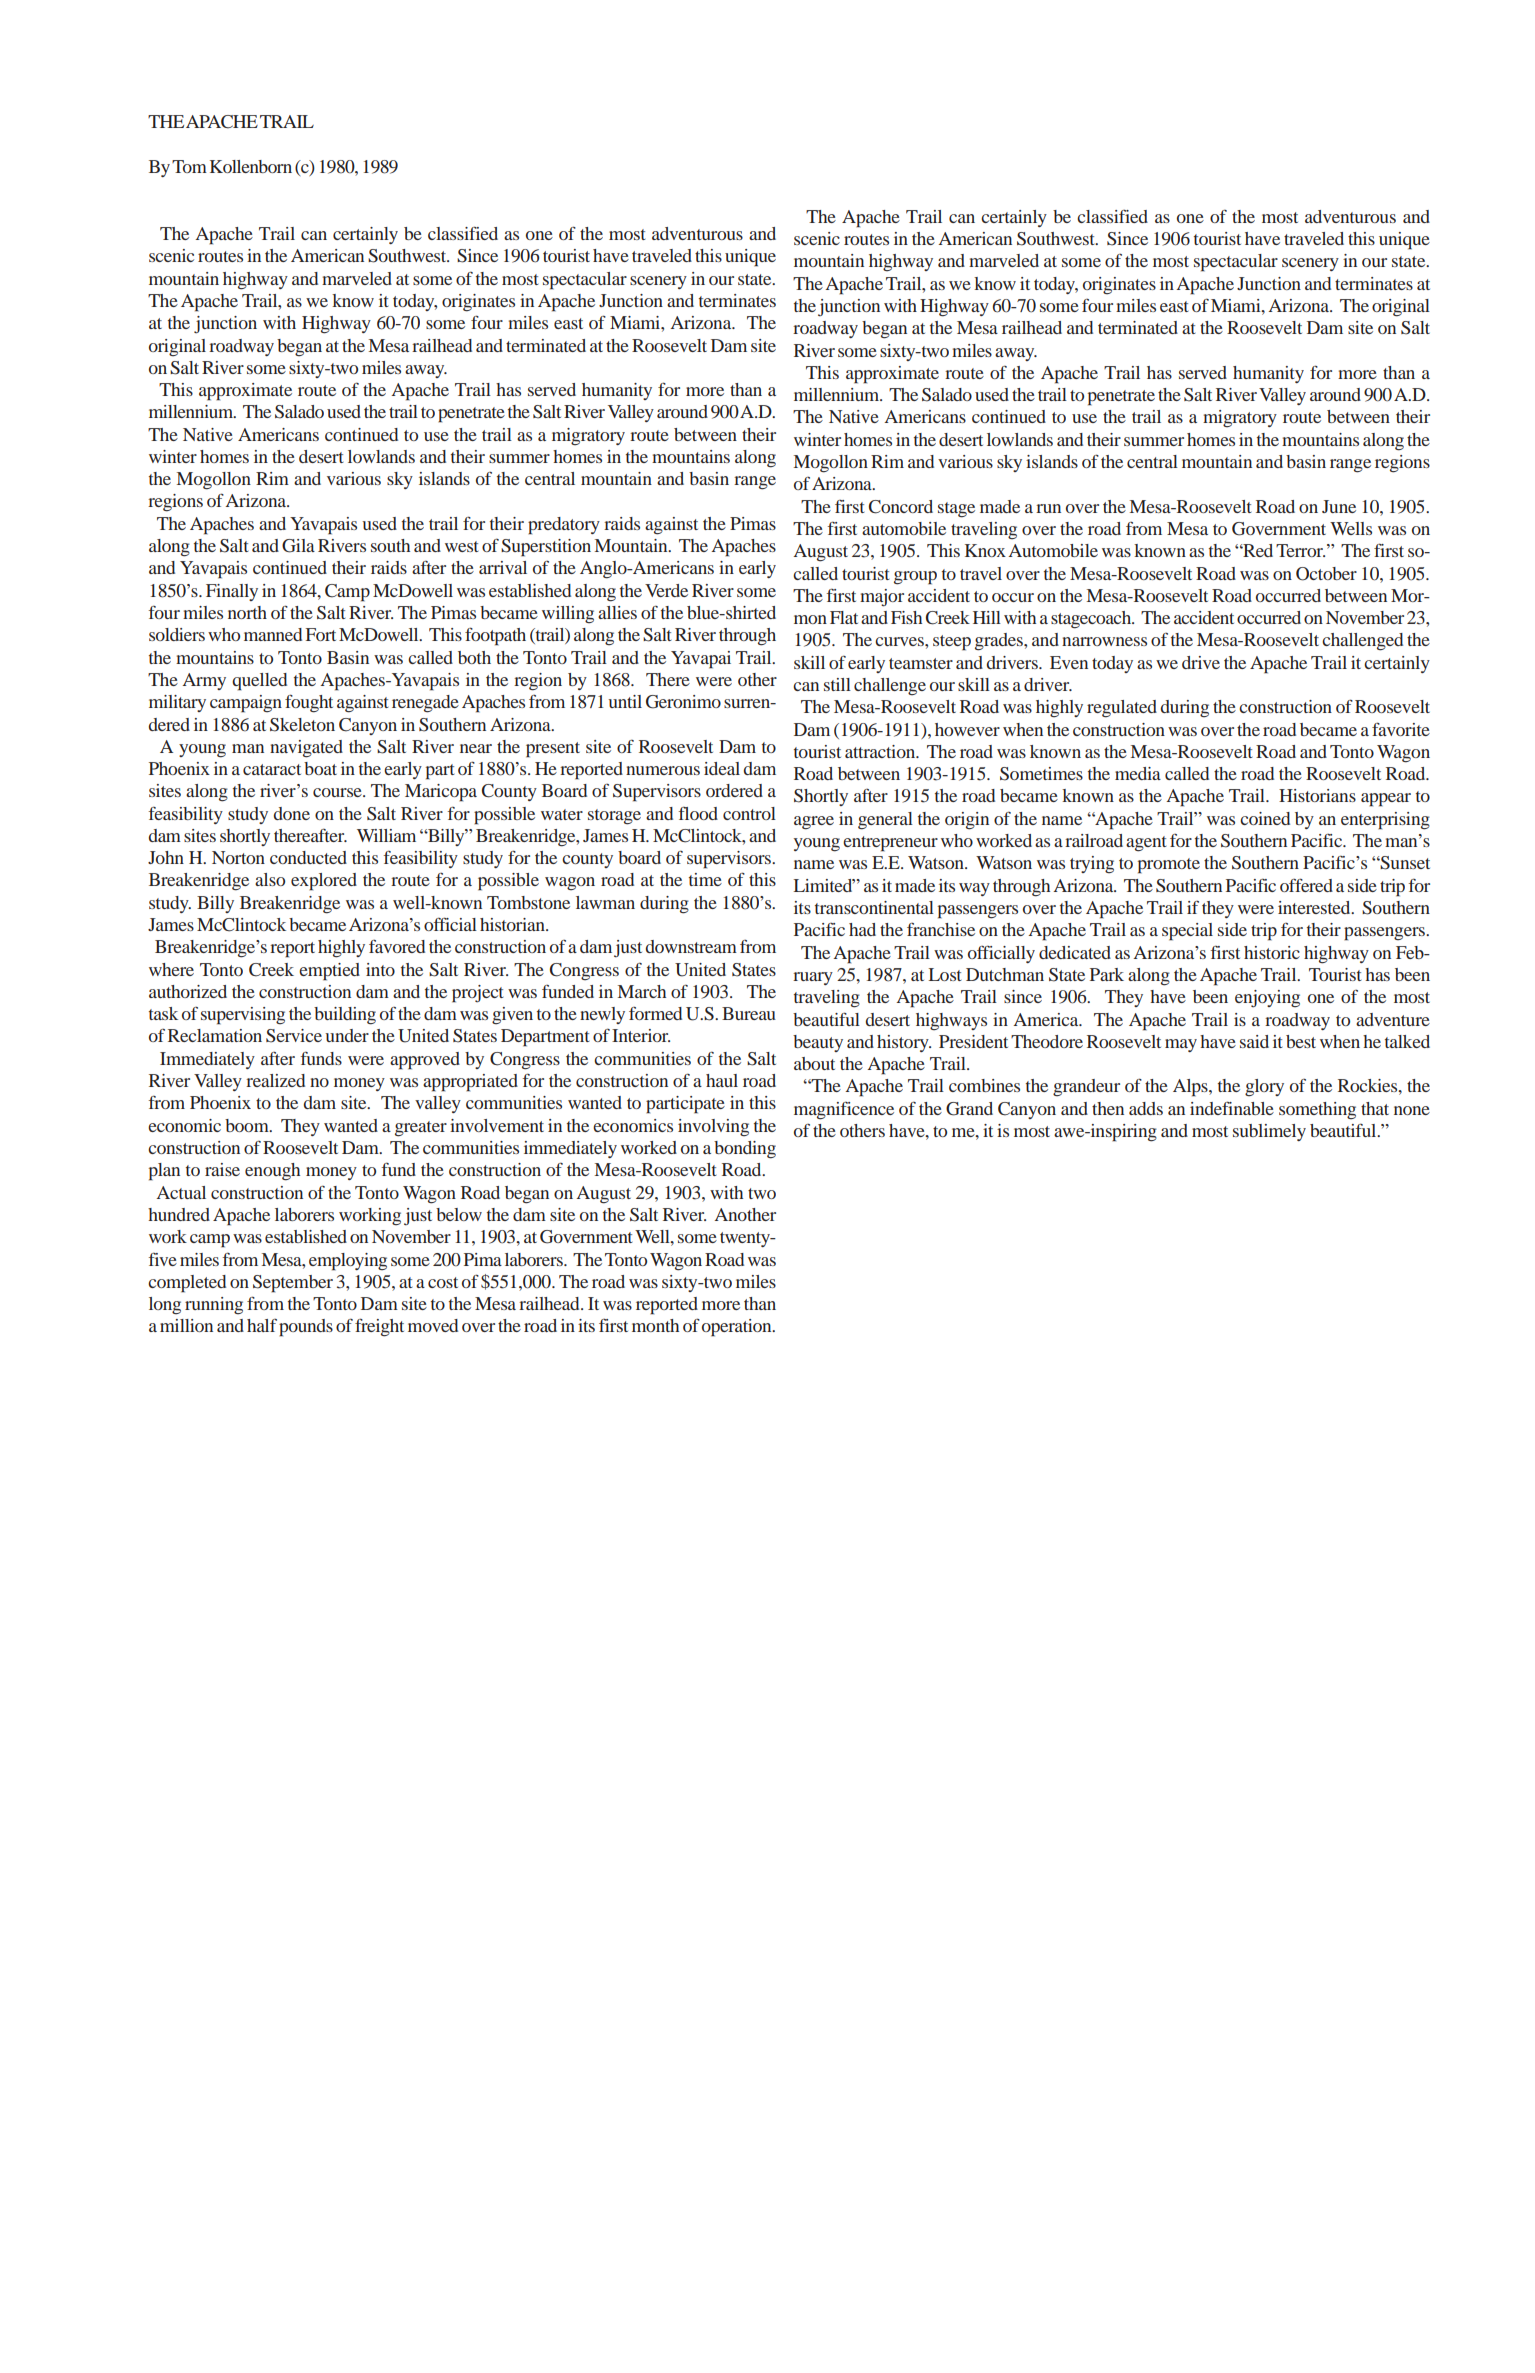 Image resolution: width=1535 pixels, height=2373 pixels. What do you see at coordinates (1300, 550) in the screenshot?
I see `Terror` at bounding box center [1300, 550].
